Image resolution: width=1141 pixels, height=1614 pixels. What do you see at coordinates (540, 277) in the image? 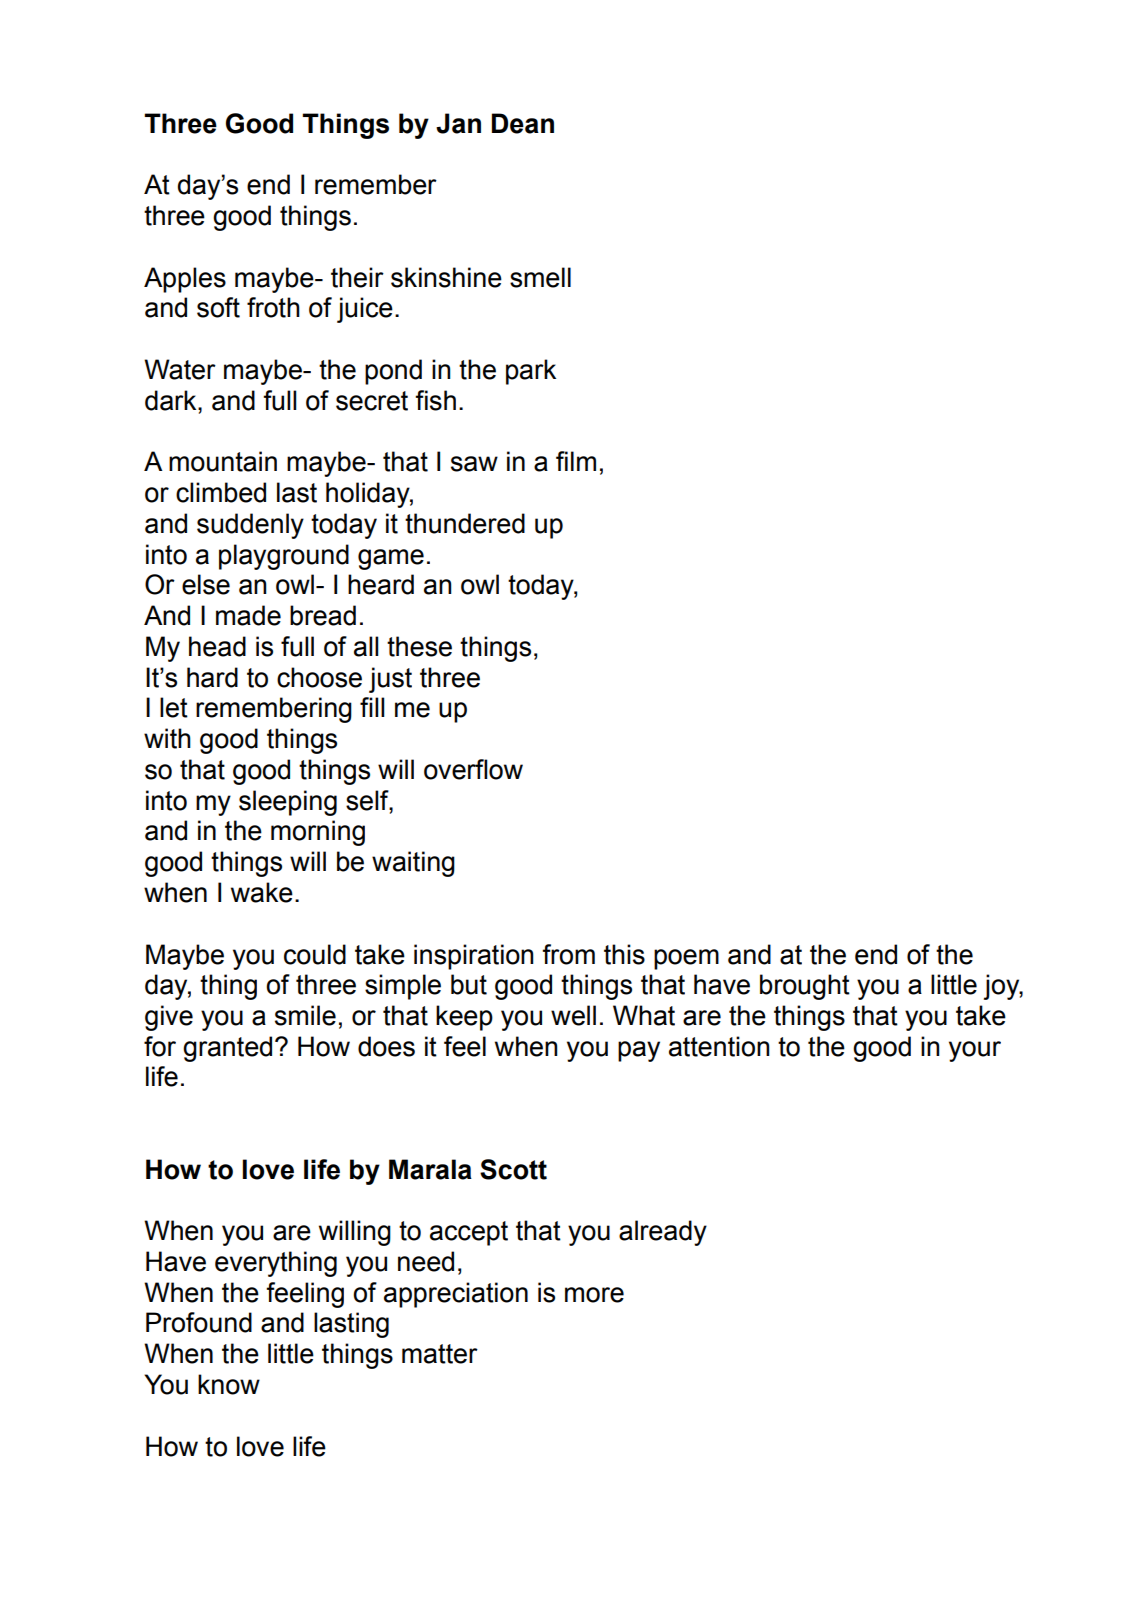
I see `smell` at bounding box center [540, 277].
